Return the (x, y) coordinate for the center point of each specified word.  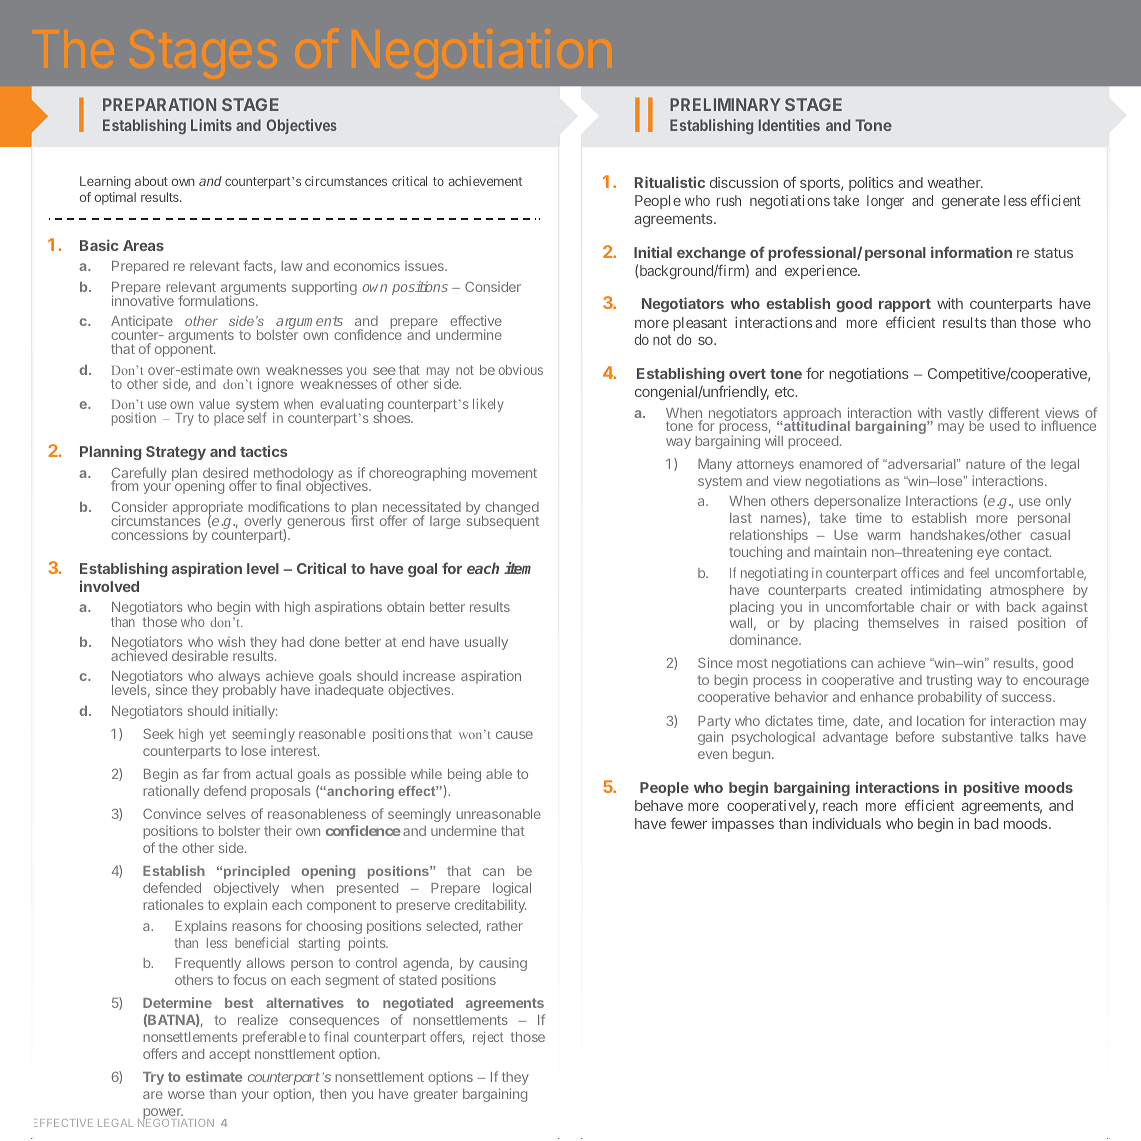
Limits (211, 125)
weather (955, 182)
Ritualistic (670, 182)
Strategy (176, 453)
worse (186, 1095)
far (210, 773)
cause (514, 735)
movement (504, 473)
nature (985, 464)
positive (992, 788)
